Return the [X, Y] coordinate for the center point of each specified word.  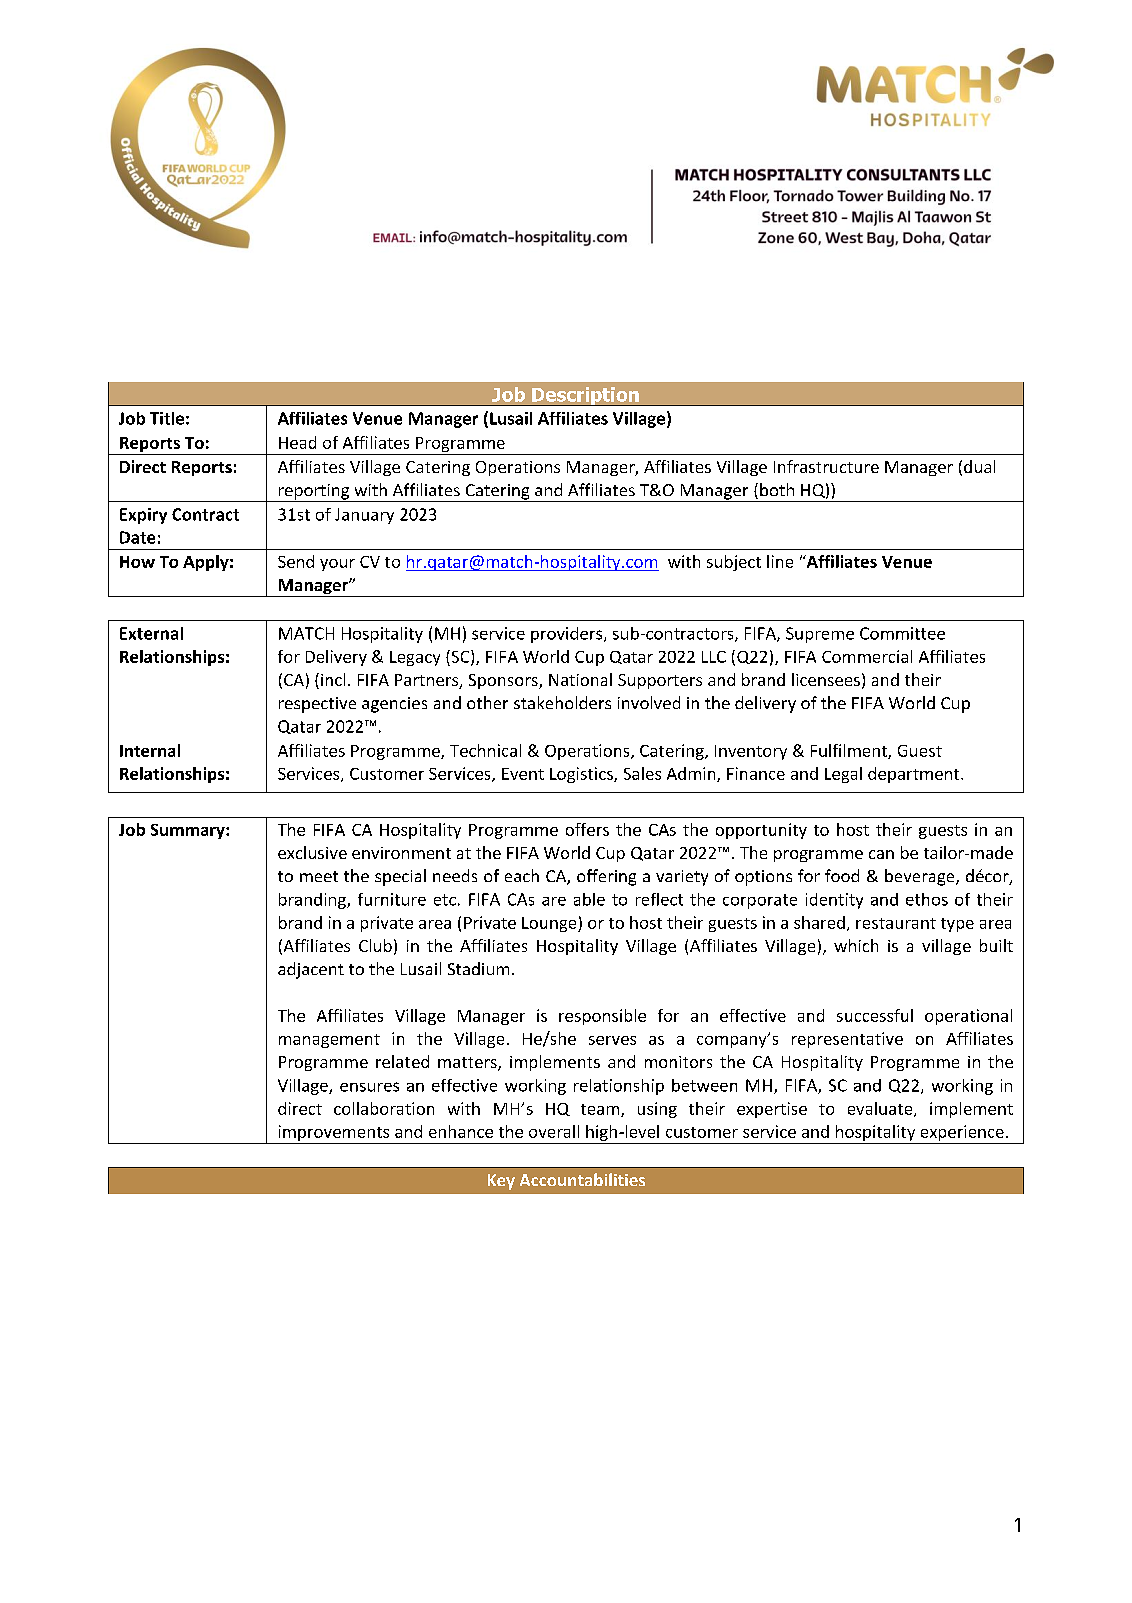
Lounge [550, 924]
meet [319, 876]
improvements [334, 1134]
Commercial [867, 656]
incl [333, 679]
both [777, 489]
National [580, 679]
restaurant [896, 923]
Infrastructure [826, 466]
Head [297, 442]
